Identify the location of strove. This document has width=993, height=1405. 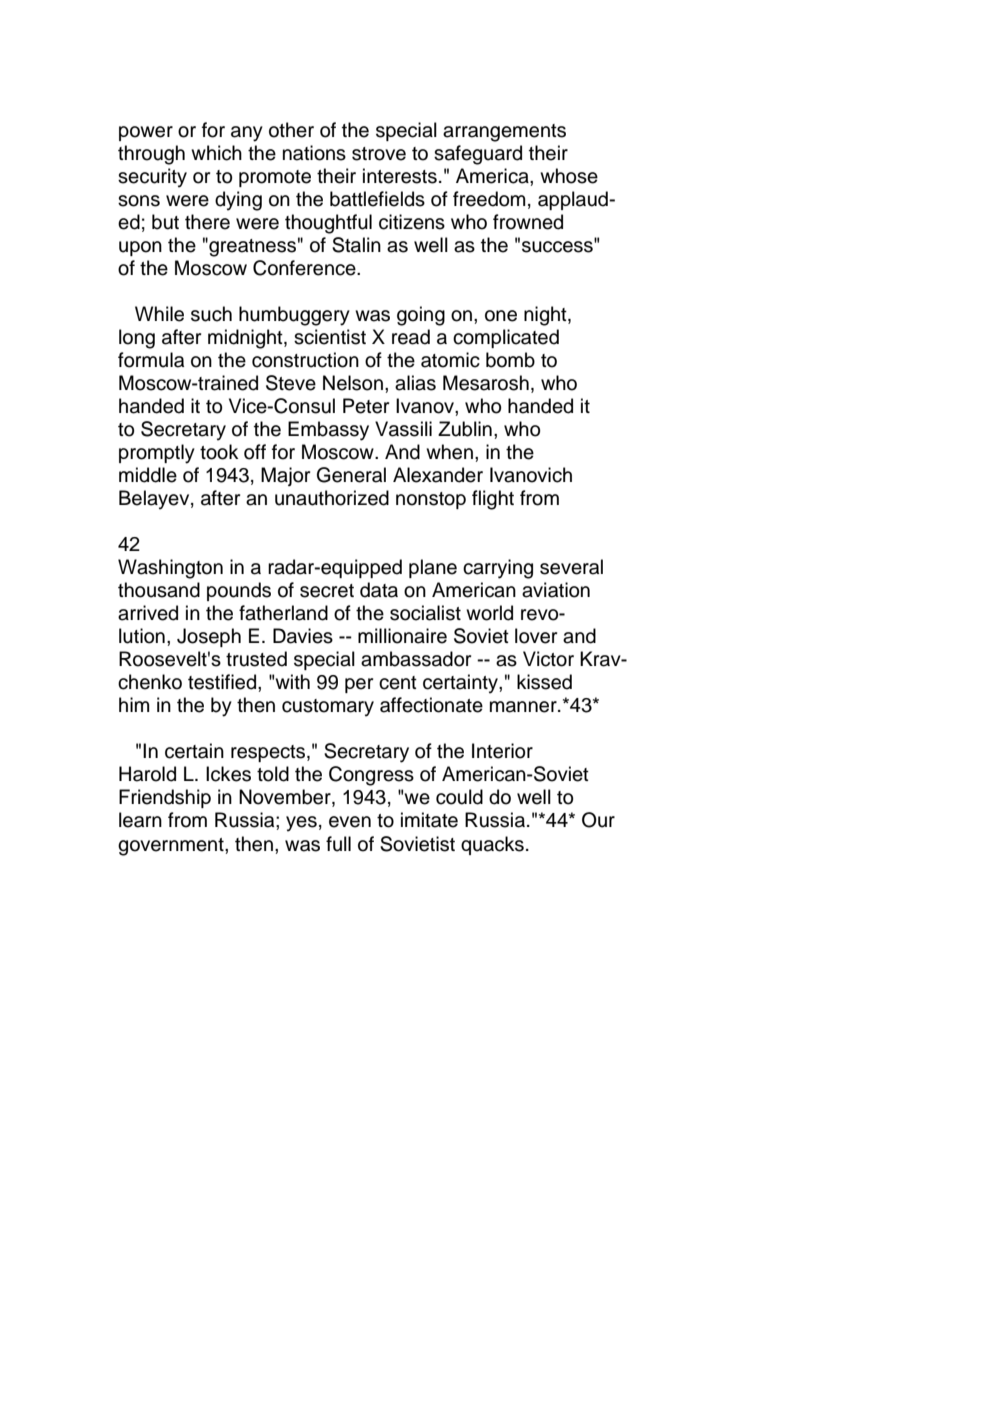
(379, 154).
